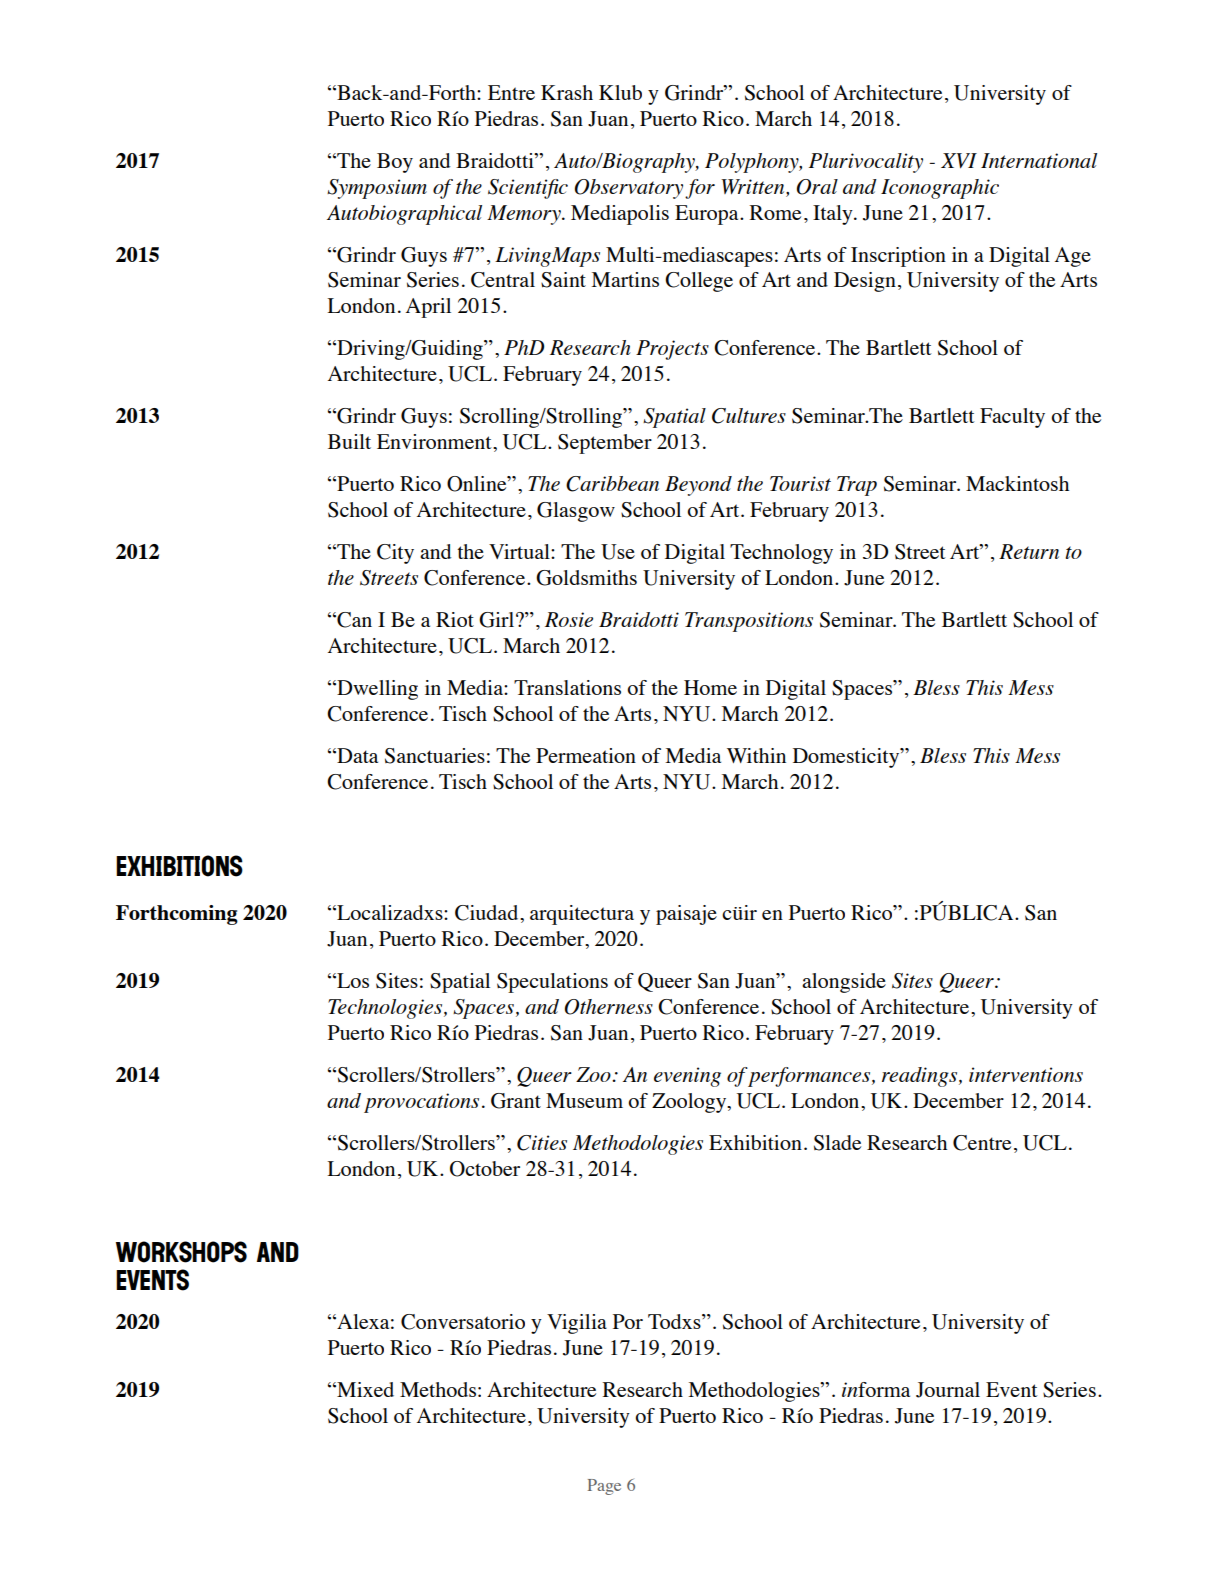 The image size is (1222, 1581). What do you see at coordinates (584, 1100) in the page?
I see `Museum` at bounding box center [584, 1100].
